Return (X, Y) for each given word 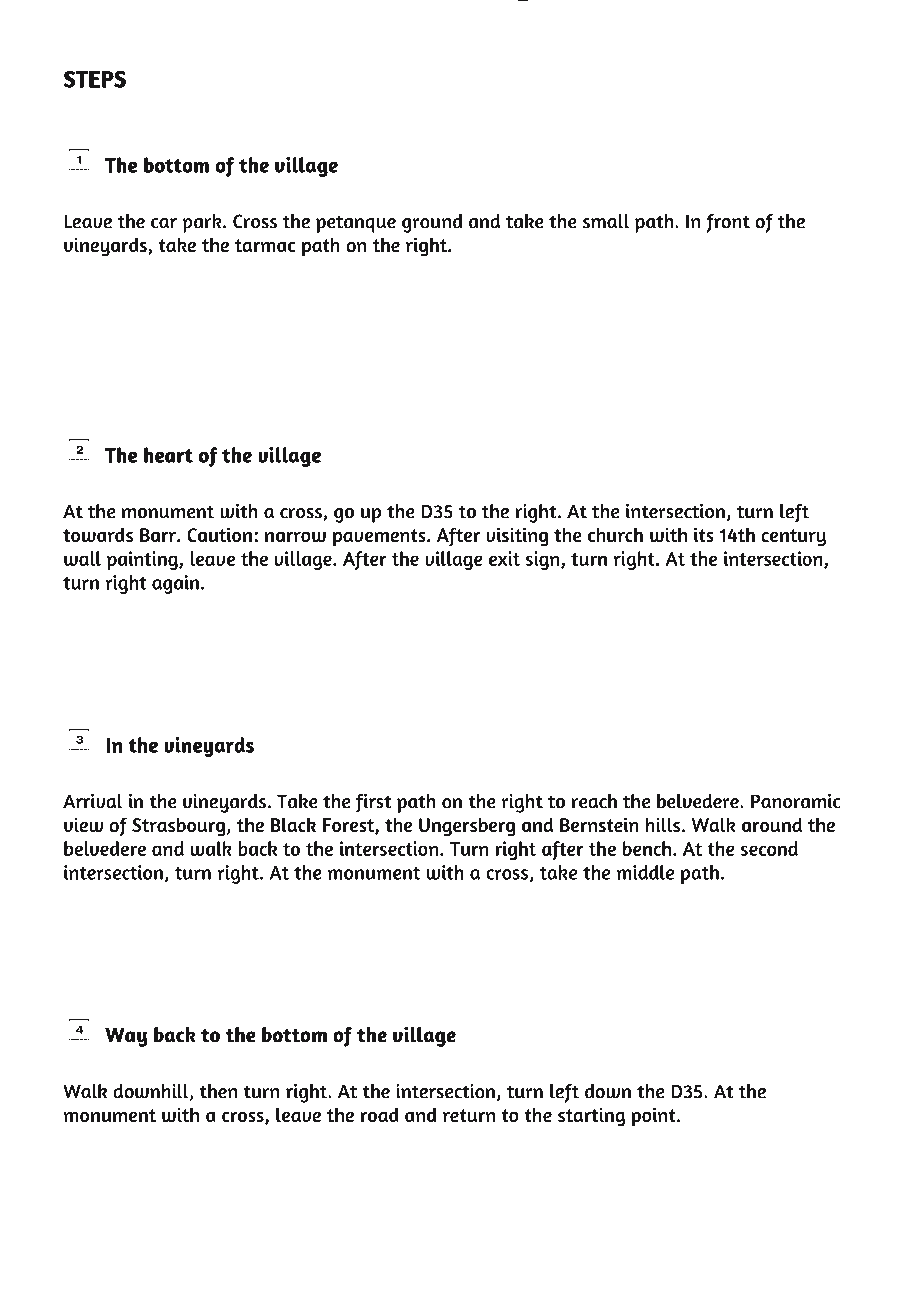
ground (432, 223)
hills (664, 824)
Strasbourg (180, 827)
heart (168, 455)
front (728, 223)
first (374, 803)
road (379, 1114)
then (218, 1091)
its (704, 534)
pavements (380, 538)
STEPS (95, 79)
